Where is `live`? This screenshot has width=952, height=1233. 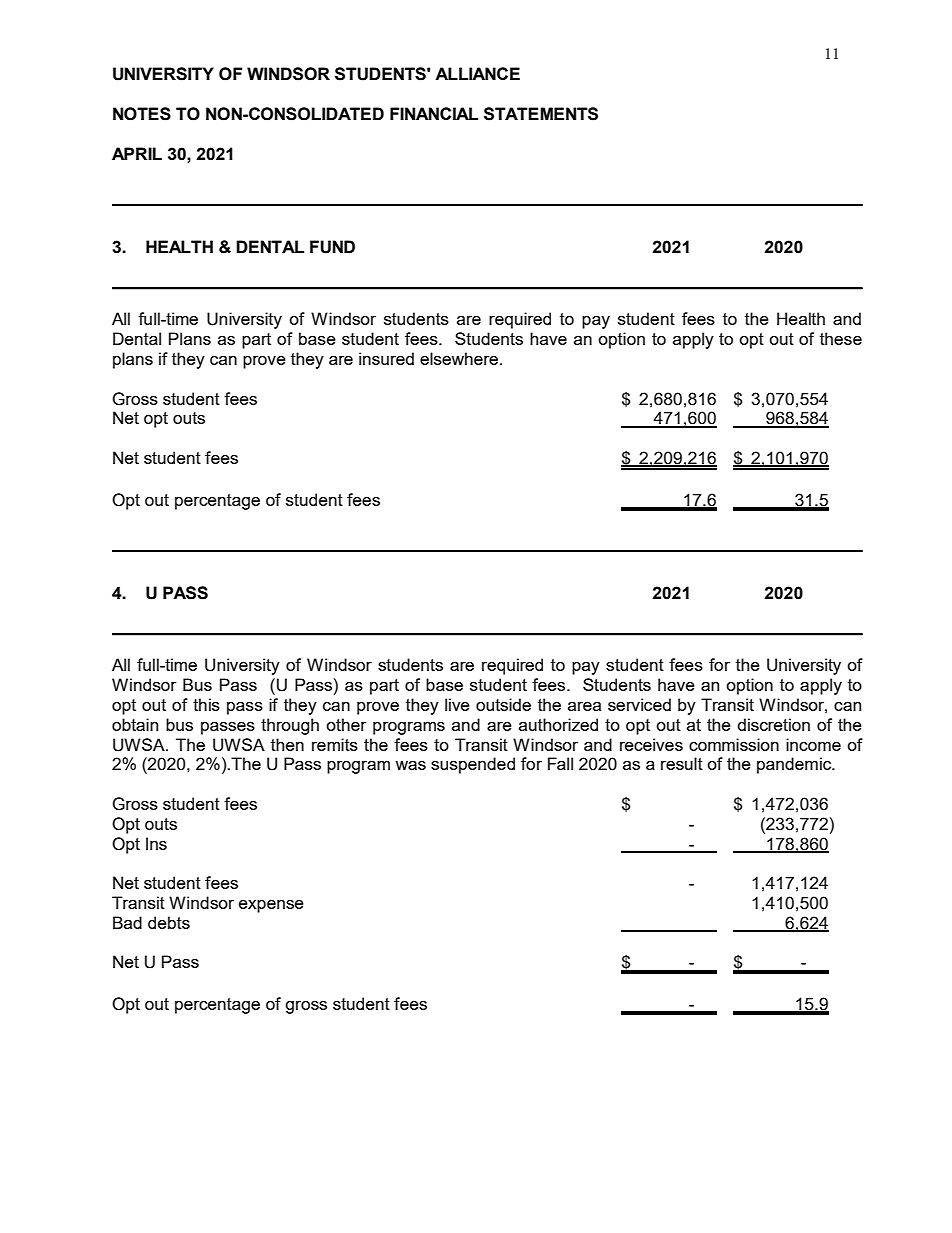
live is located at coordinates (457, 704).
